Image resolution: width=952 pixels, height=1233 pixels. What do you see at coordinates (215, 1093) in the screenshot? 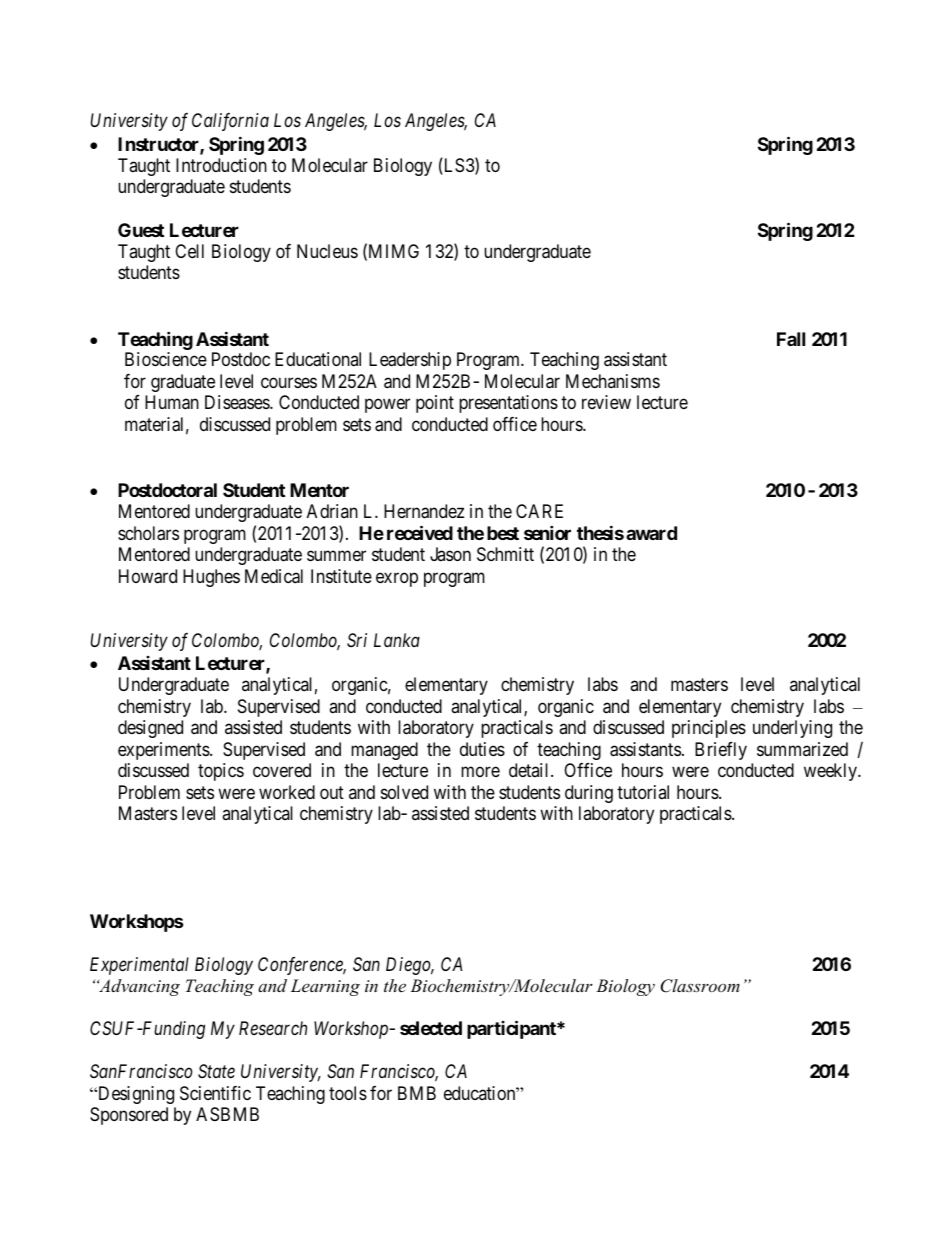
I see `Scientific` at bounding box center [215, 1093].
